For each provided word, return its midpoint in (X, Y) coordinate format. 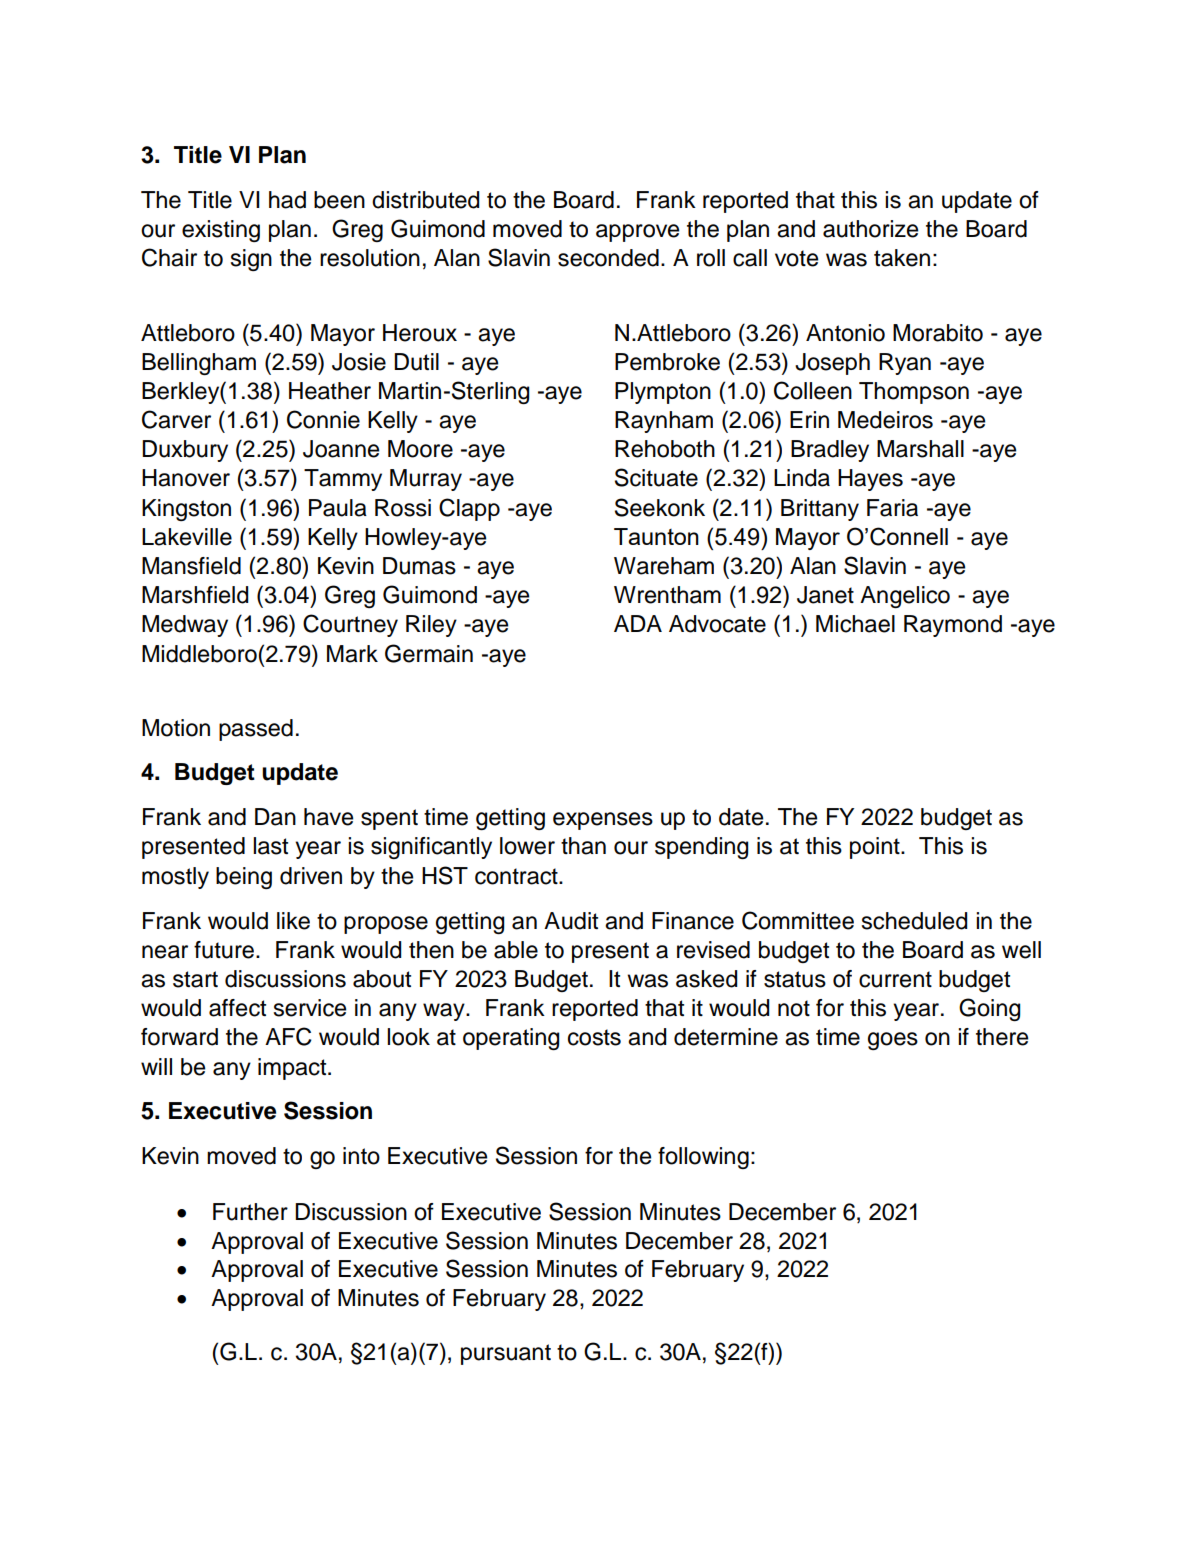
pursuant (506, 1354)
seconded (608, 258)
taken (902, 258)
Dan (275, 817)
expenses (603, 821)
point (876, 848)
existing (221, 231)
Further (250, 1212)
